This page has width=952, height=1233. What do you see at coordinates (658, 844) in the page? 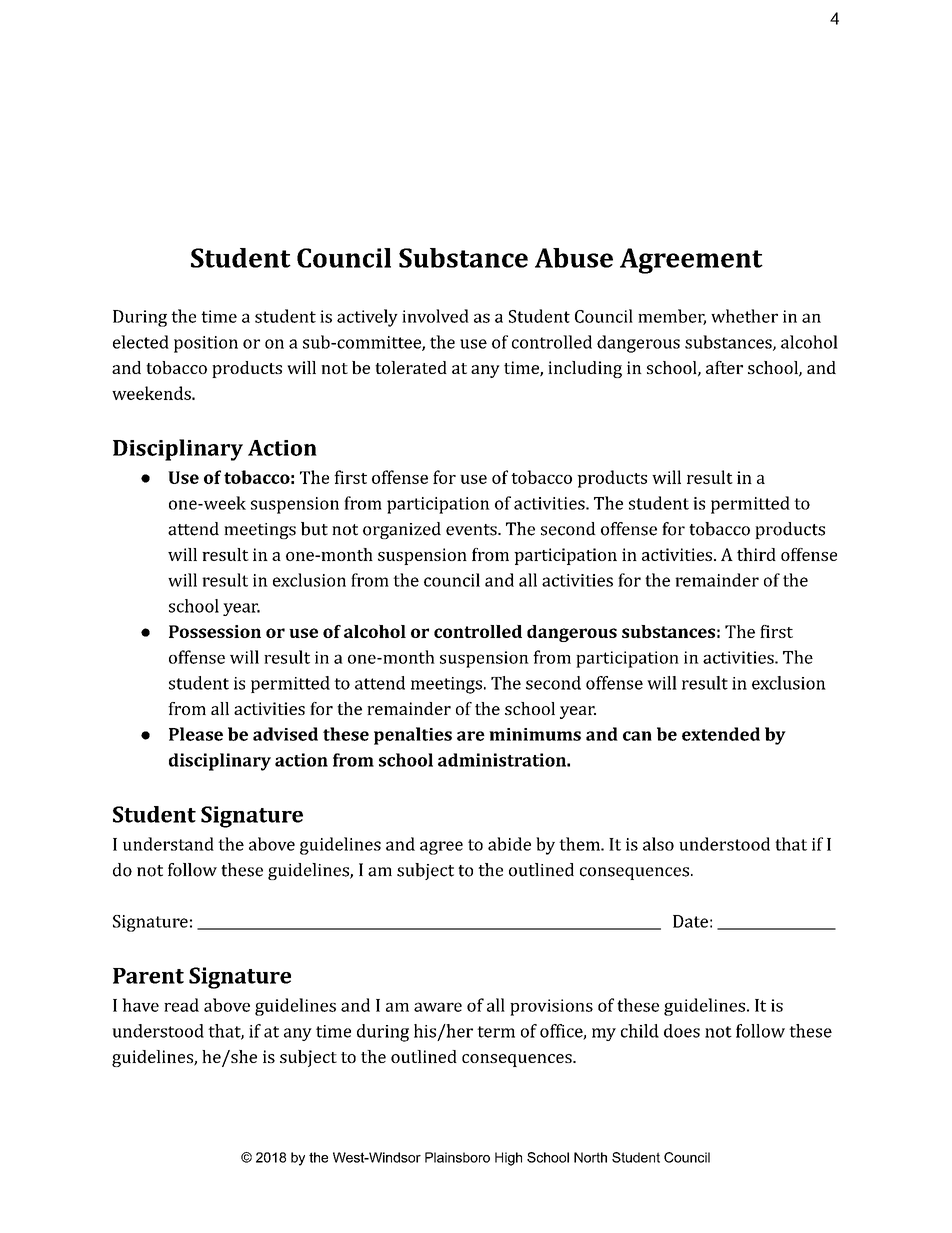
I see `also` at bounding box center [658, 844].
